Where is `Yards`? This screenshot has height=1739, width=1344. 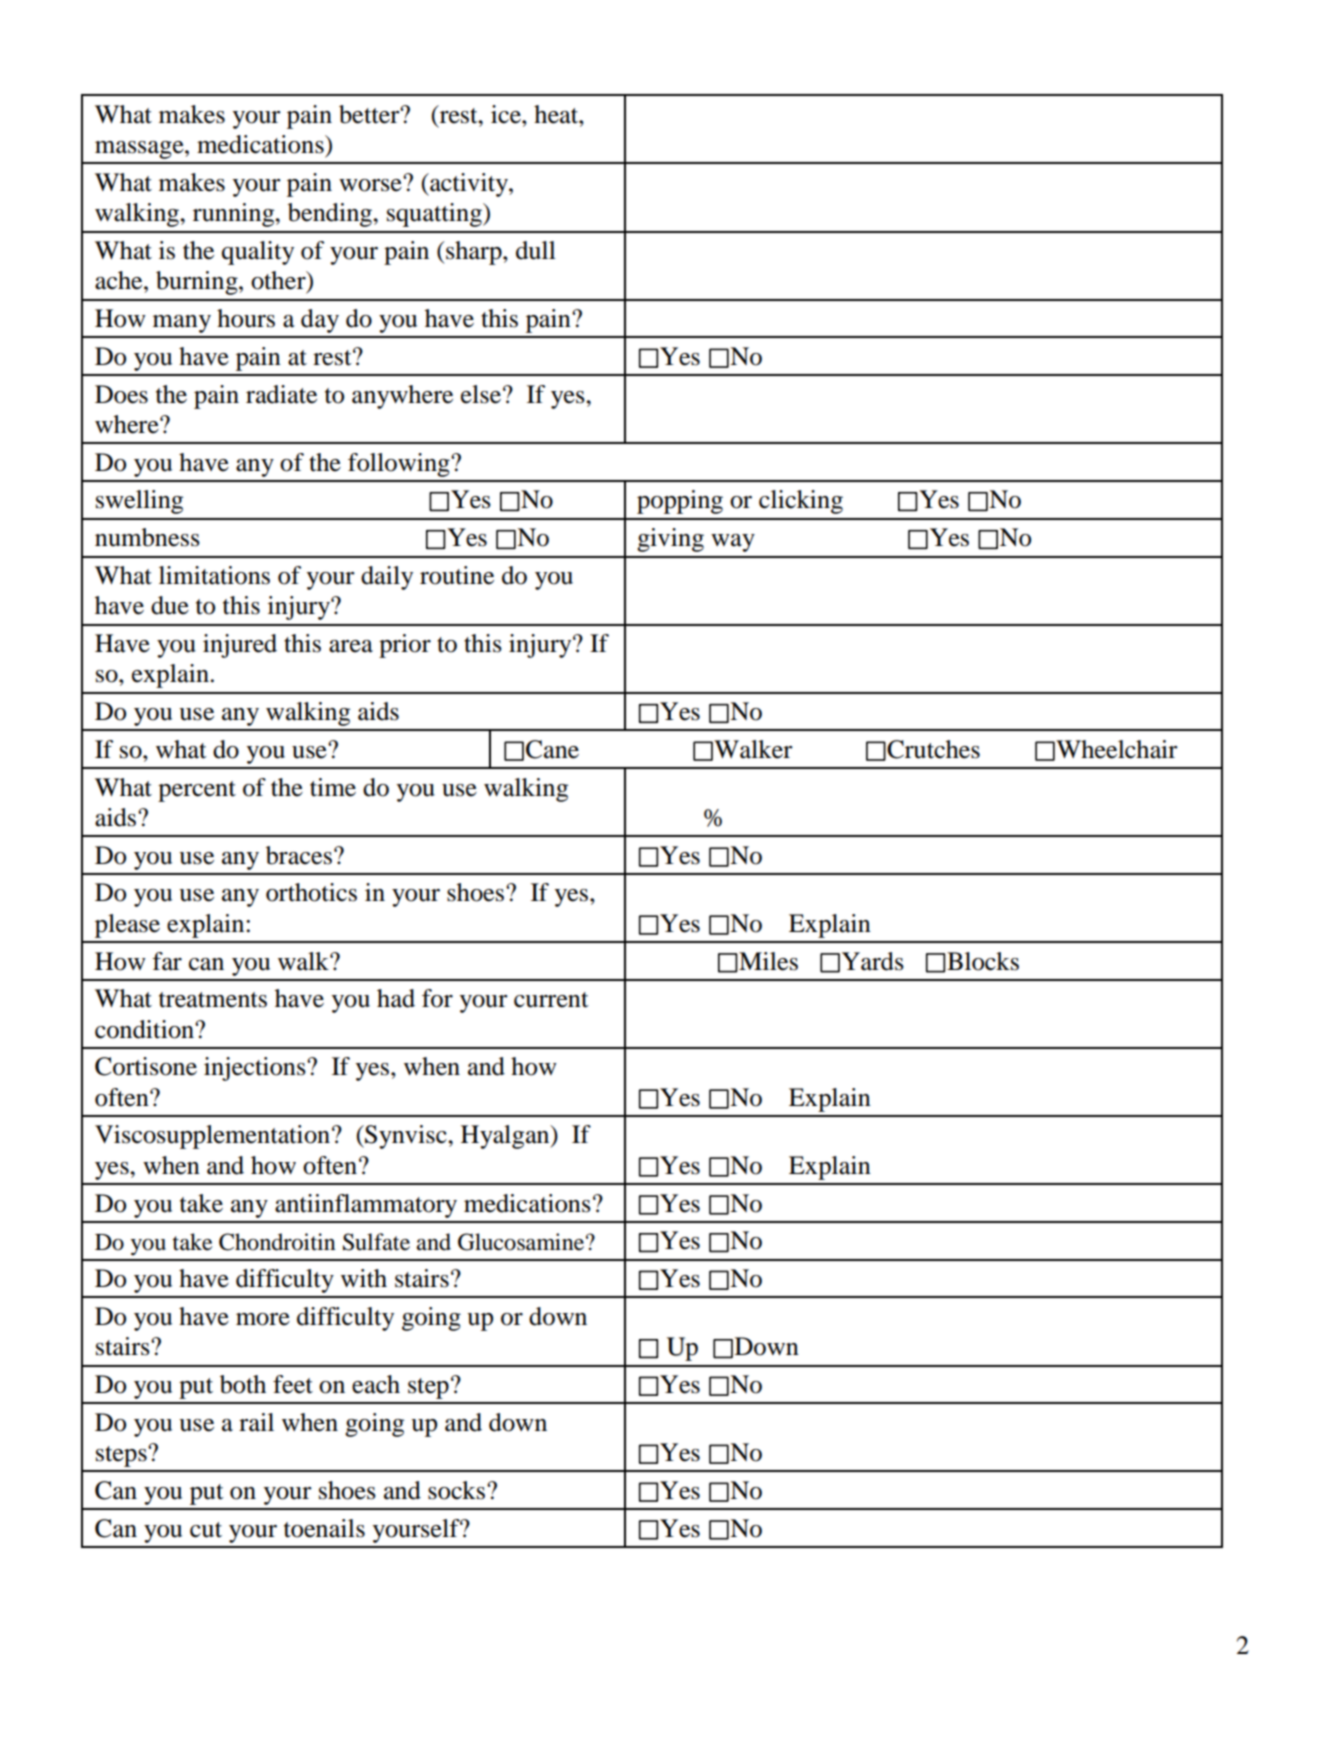
Yards is located at coordinates (873, 961).
